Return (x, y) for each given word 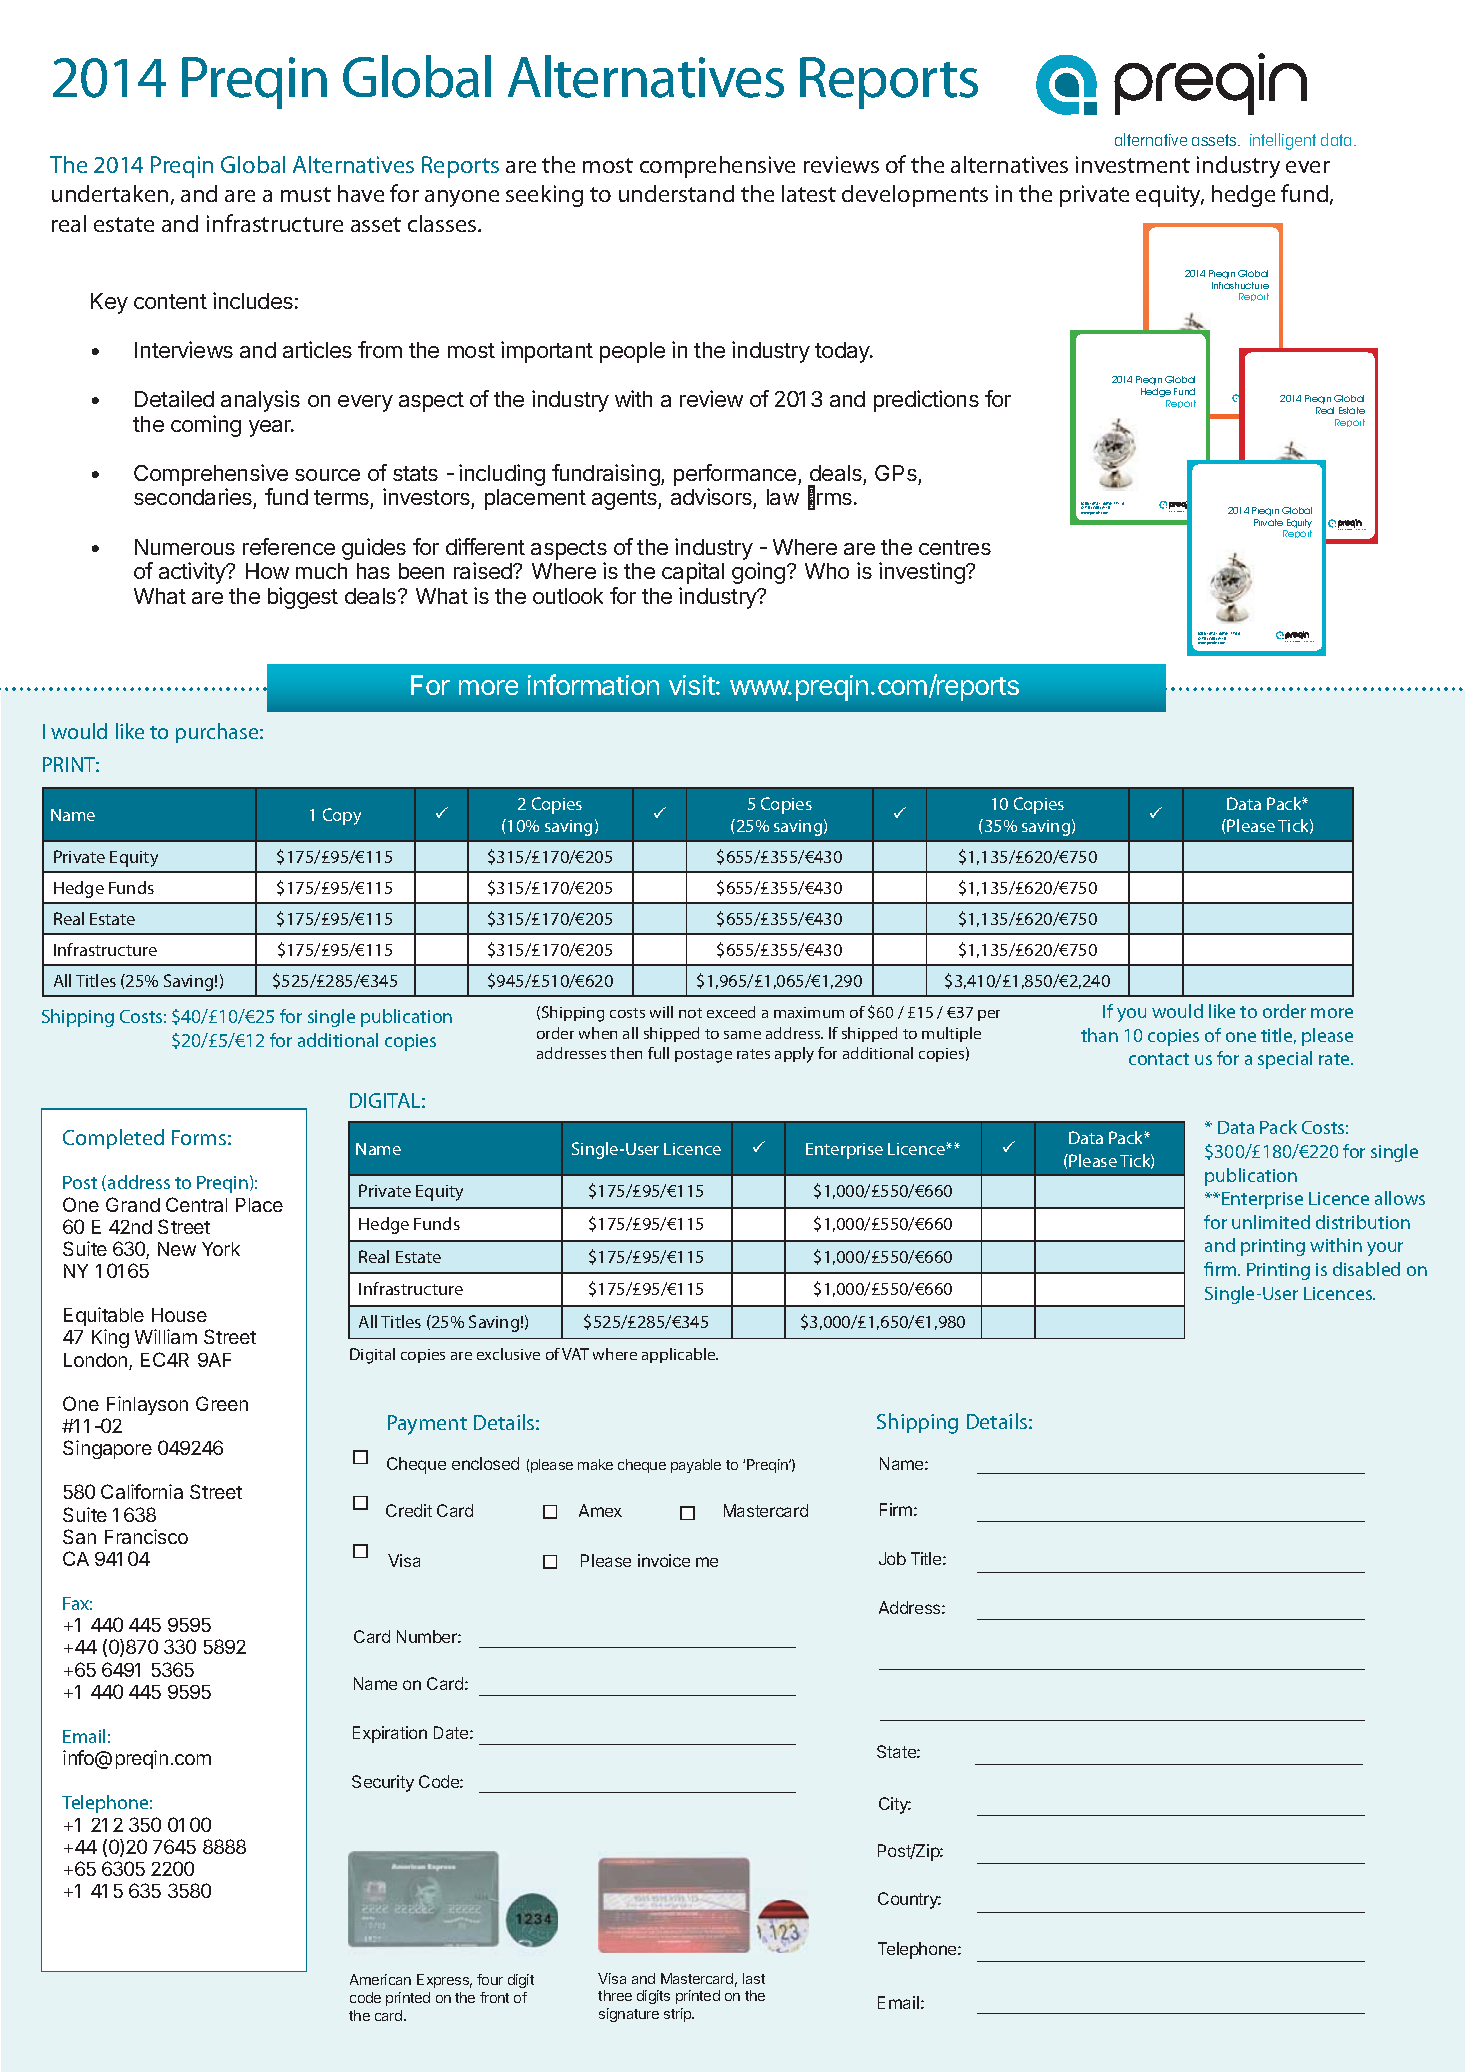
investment (1133, 164)
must (306, 194)
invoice (664, 1560)
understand (676, 193)
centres (955, 547)
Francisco (146, 1536)
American (380, 1979)
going (758, 573)
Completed (113, 1139)
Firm (896, 1509)
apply (794, 1055)
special (1285, 1060)
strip (679, 2015)
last (754, 1978)
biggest (303, 598)
